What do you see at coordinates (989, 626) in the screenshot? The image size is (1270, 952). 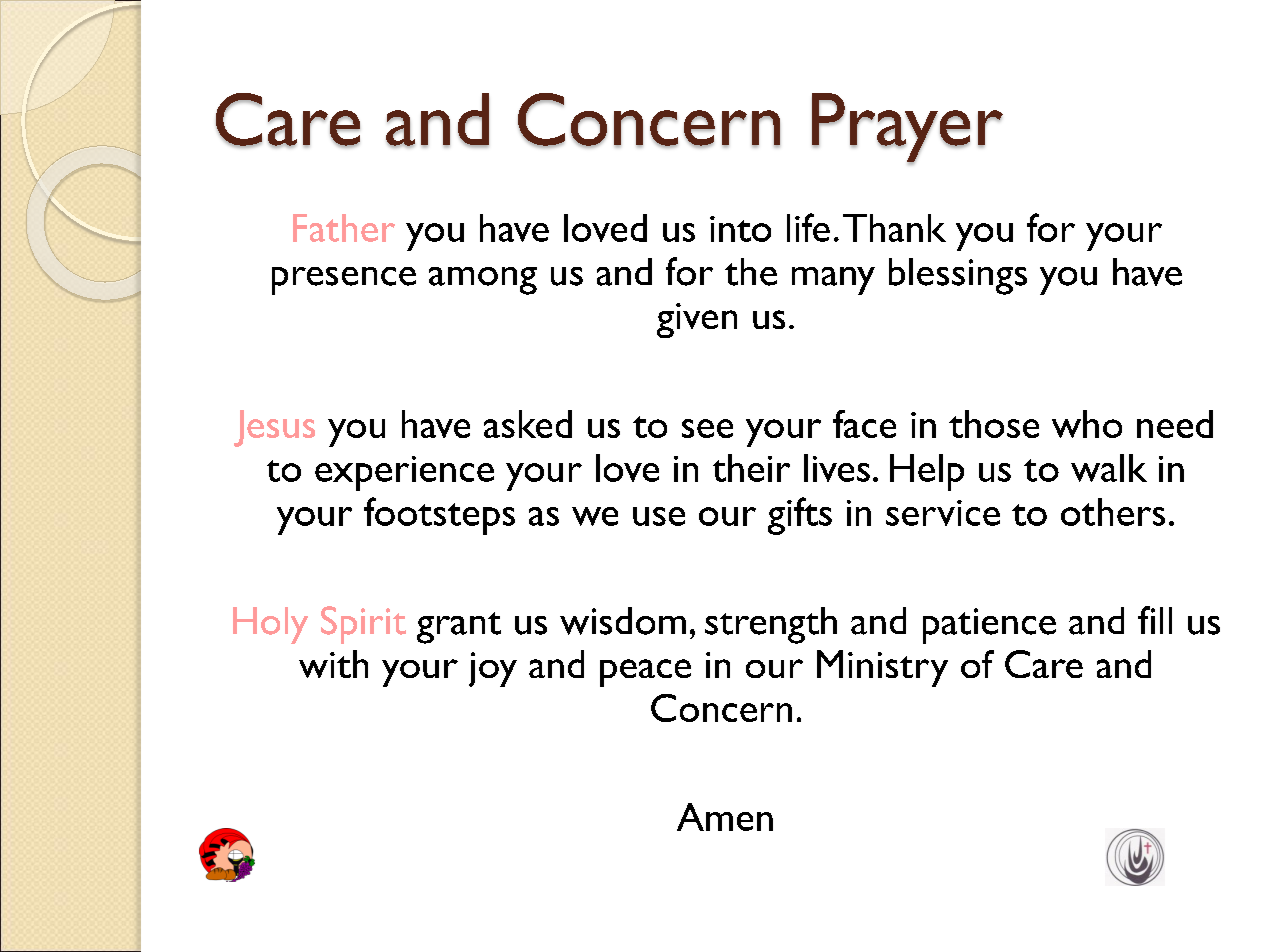 I see `patience` at bounding box center [989, 626].
